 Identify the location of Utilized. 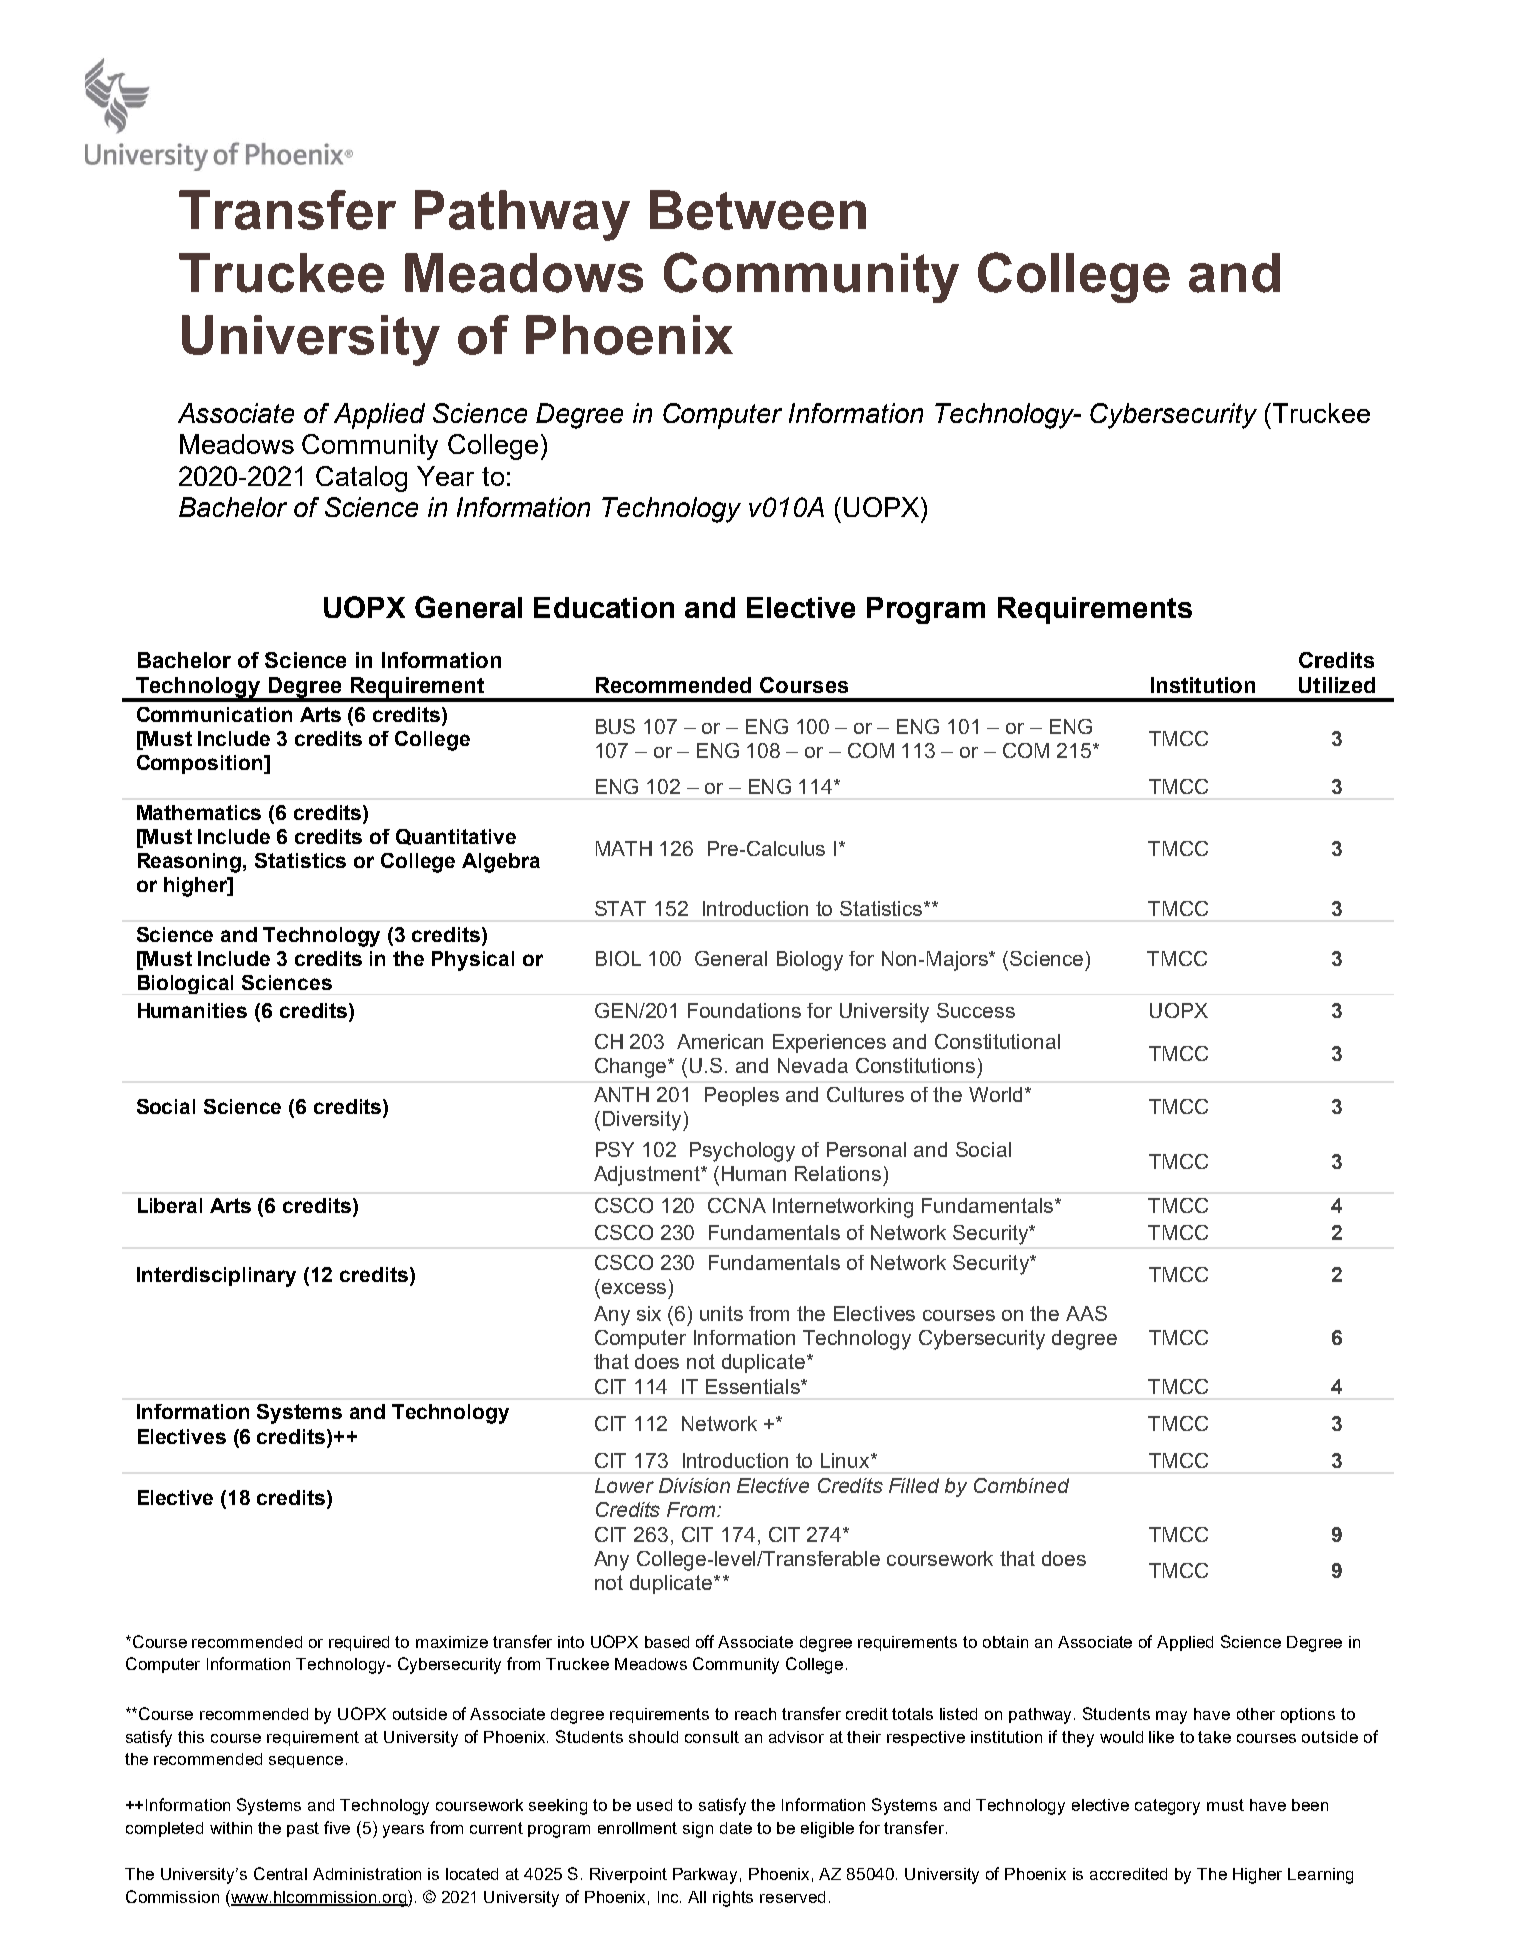
(1337, 685).
